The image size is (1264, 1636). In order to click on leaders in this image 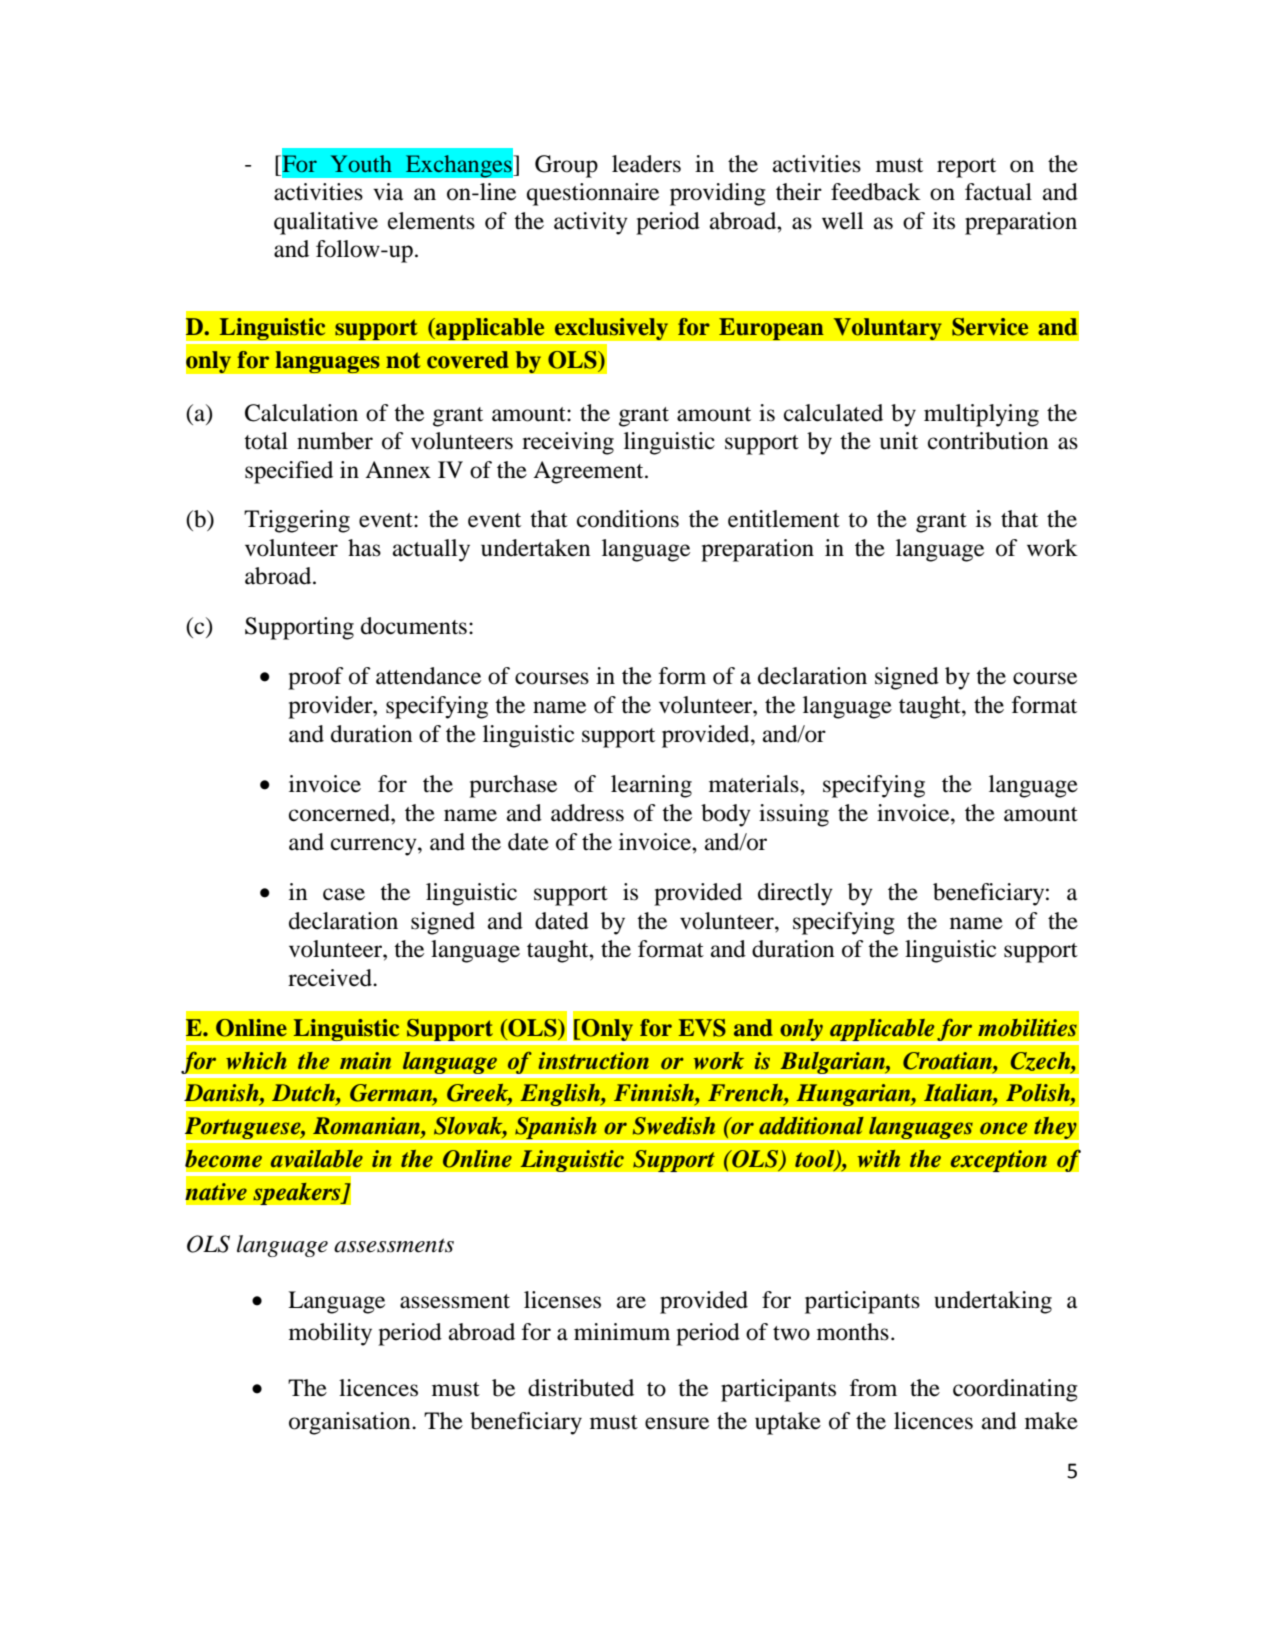, I will do `click(646, 164)`.
